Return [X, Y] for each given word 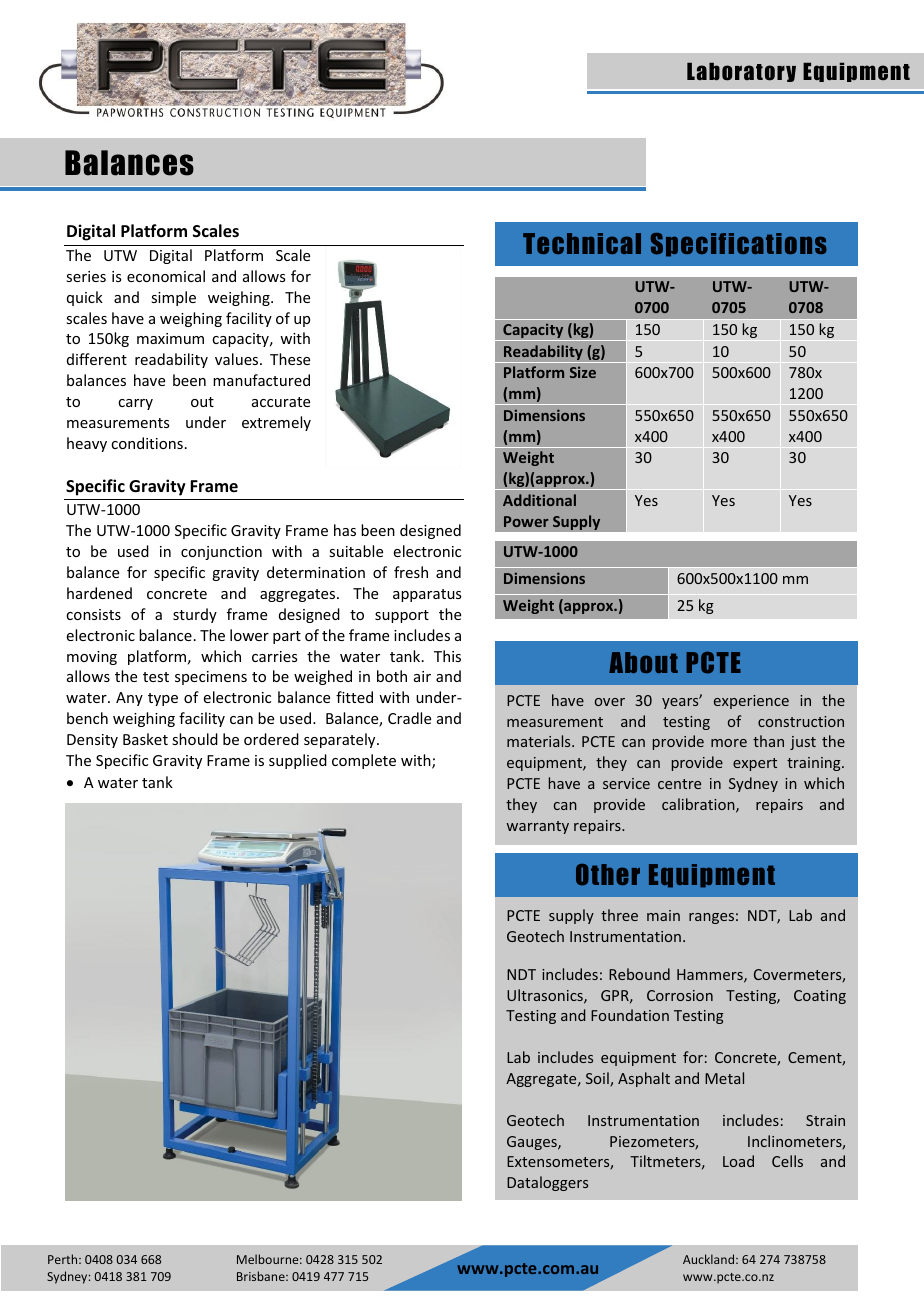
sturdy [195, 615]
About [643, 662]
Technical [582, 243]
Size [583, 372]
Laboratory [741, 72]
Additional [539, 500]
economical [166, 276]
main [663, 915]
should [195, 739]
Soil [598, 1079]
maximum [170, 338]
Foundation [630, 1015]
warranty [538, 827]
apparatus [427, 595]
